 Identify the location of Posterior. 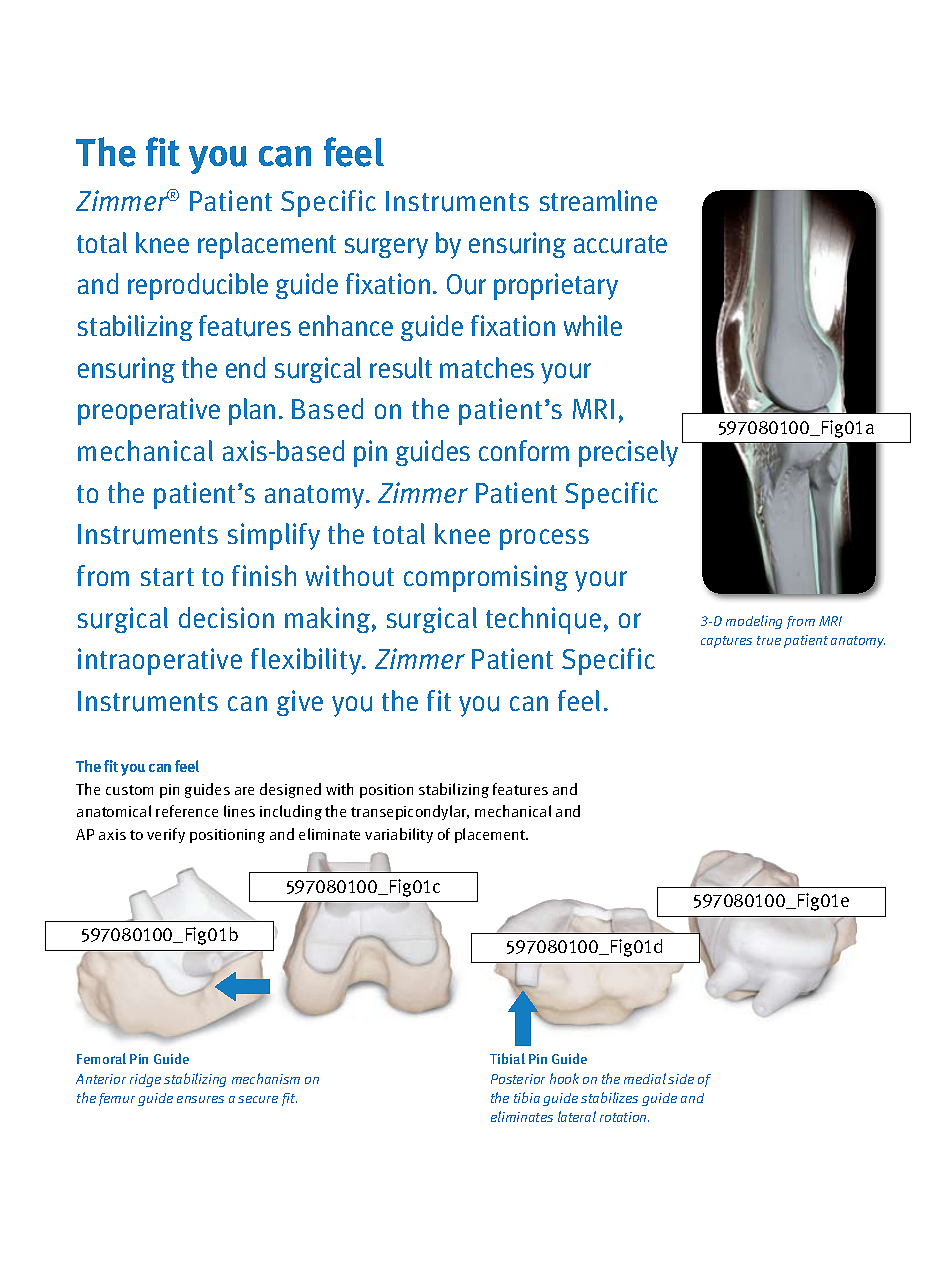
(518, 1079).
